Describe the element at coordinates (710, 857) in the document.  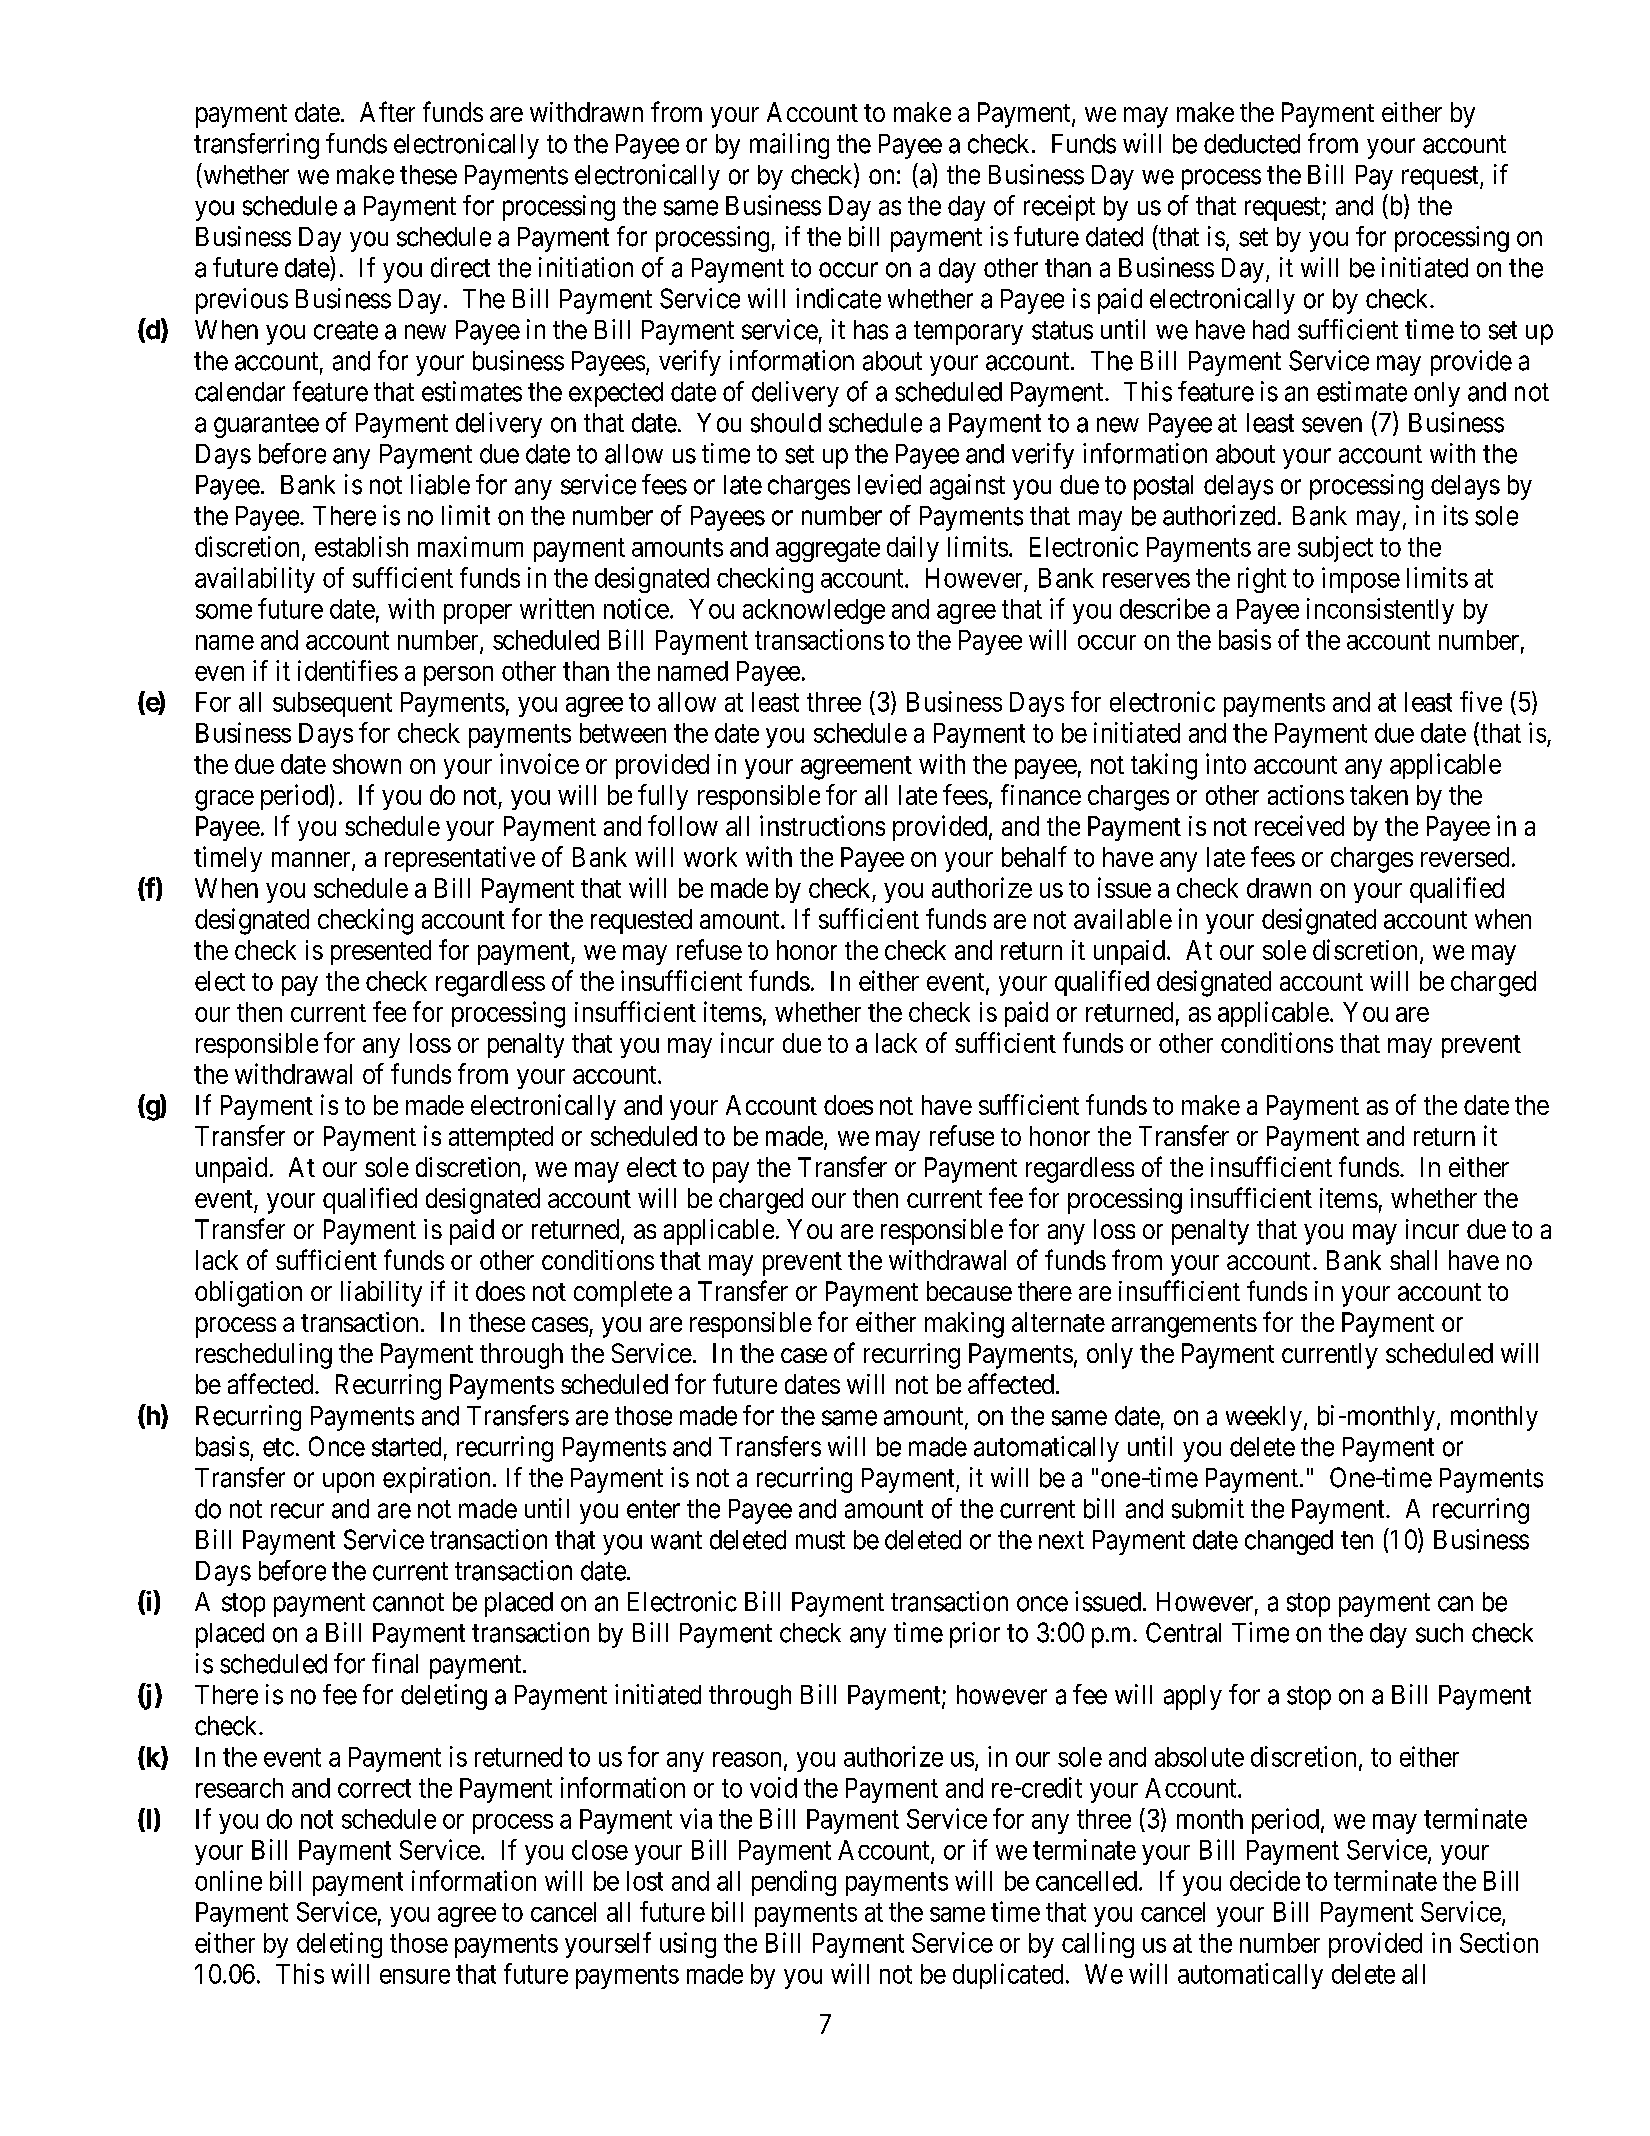
I see `work` at that location.
